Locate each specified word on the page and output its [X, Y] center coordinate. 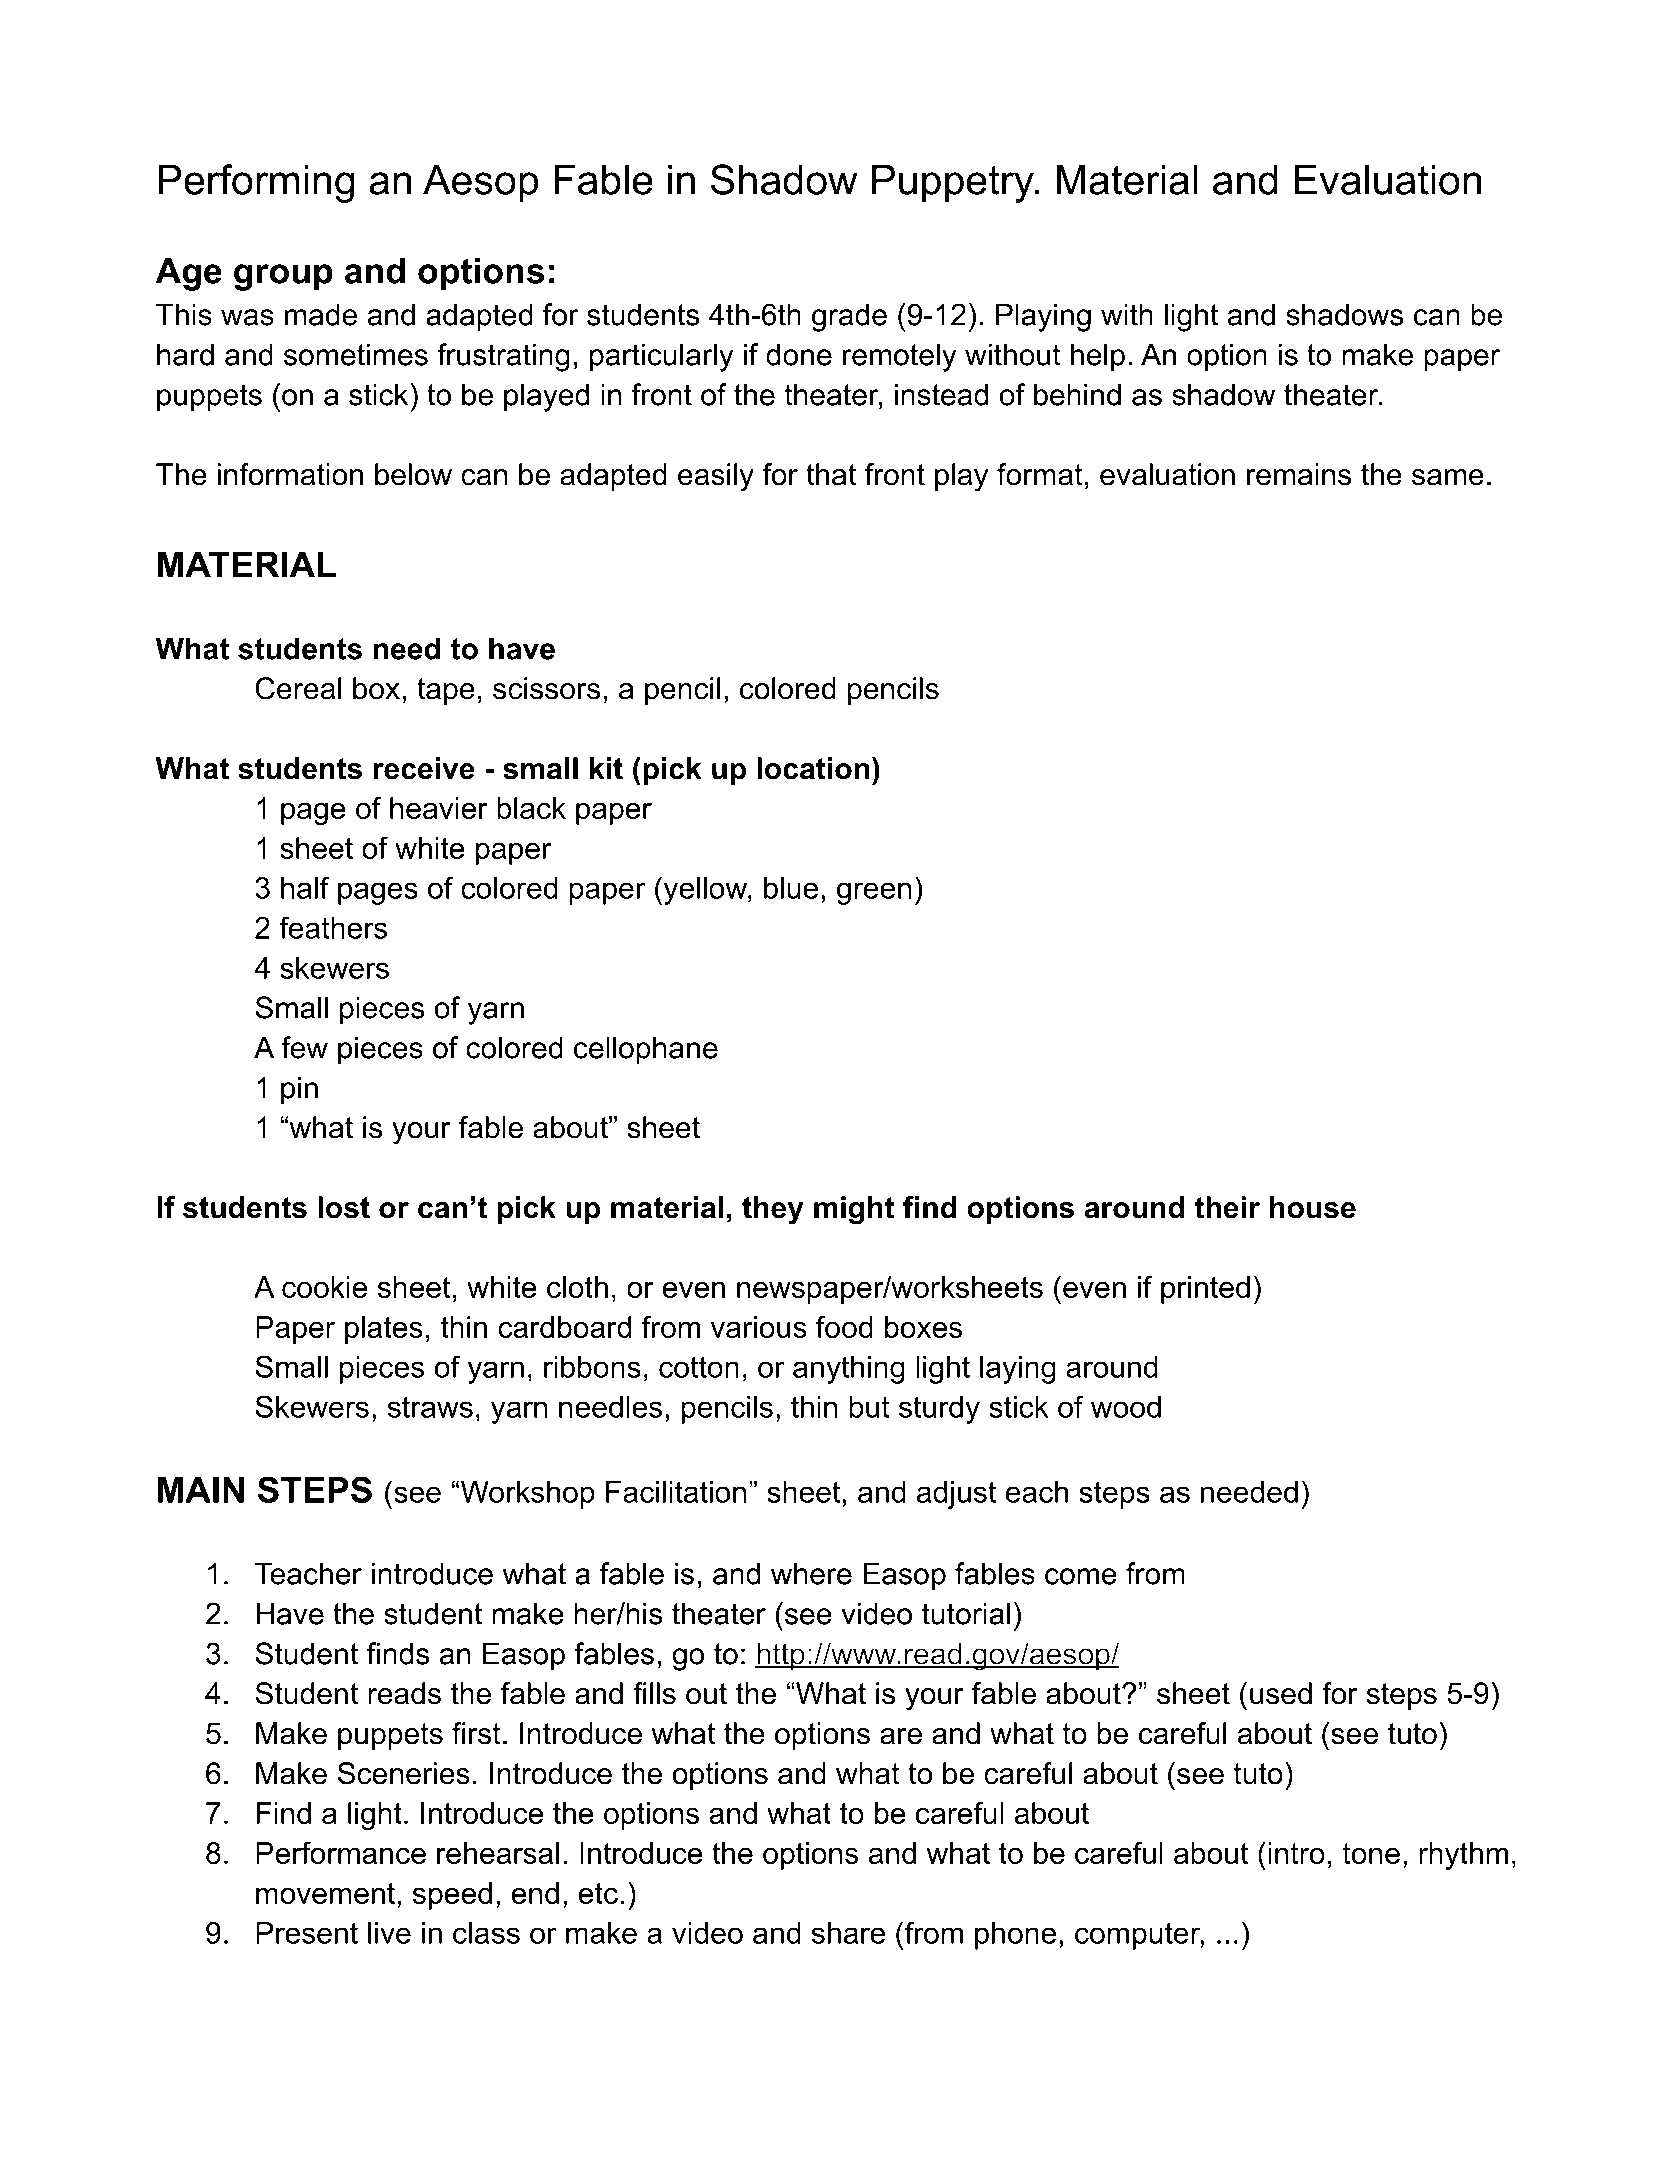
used [1281, 1693]
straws [430, 1407]
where [811, 1573]
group [283, 277]
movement [325, 1893]
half [305, 887]
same [1448, 477]
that [831, 474]
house [1313, 1207]
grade [849, 317]
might [854, 1210]
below [413, 474]
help [1098, 357]
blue [791, 888]
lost [344, 1207]
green [874, 893]
